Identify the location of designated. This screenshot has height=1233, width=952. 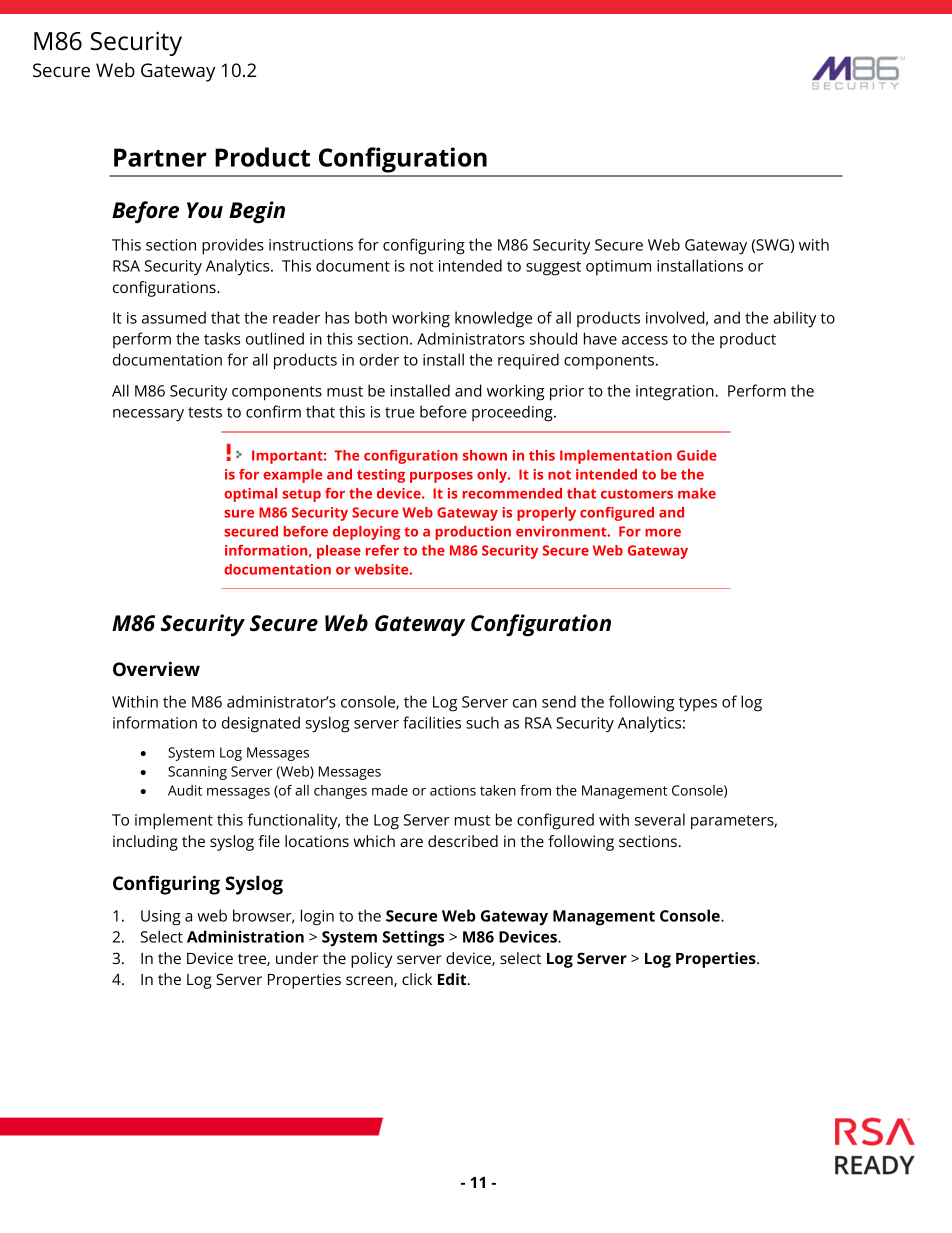
(261, 724).
